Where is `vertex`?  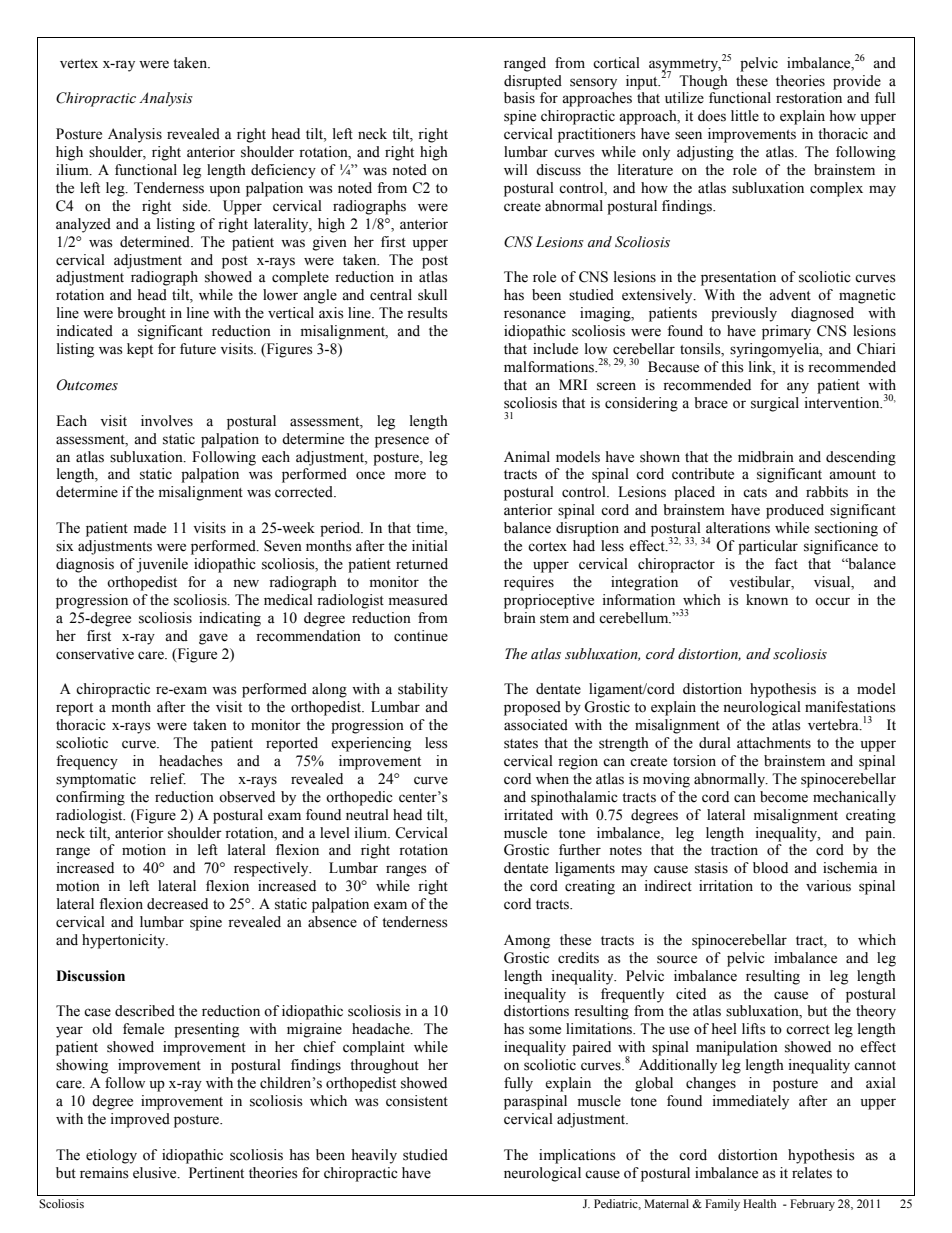 vertex is located at coordinates (79, 64).
